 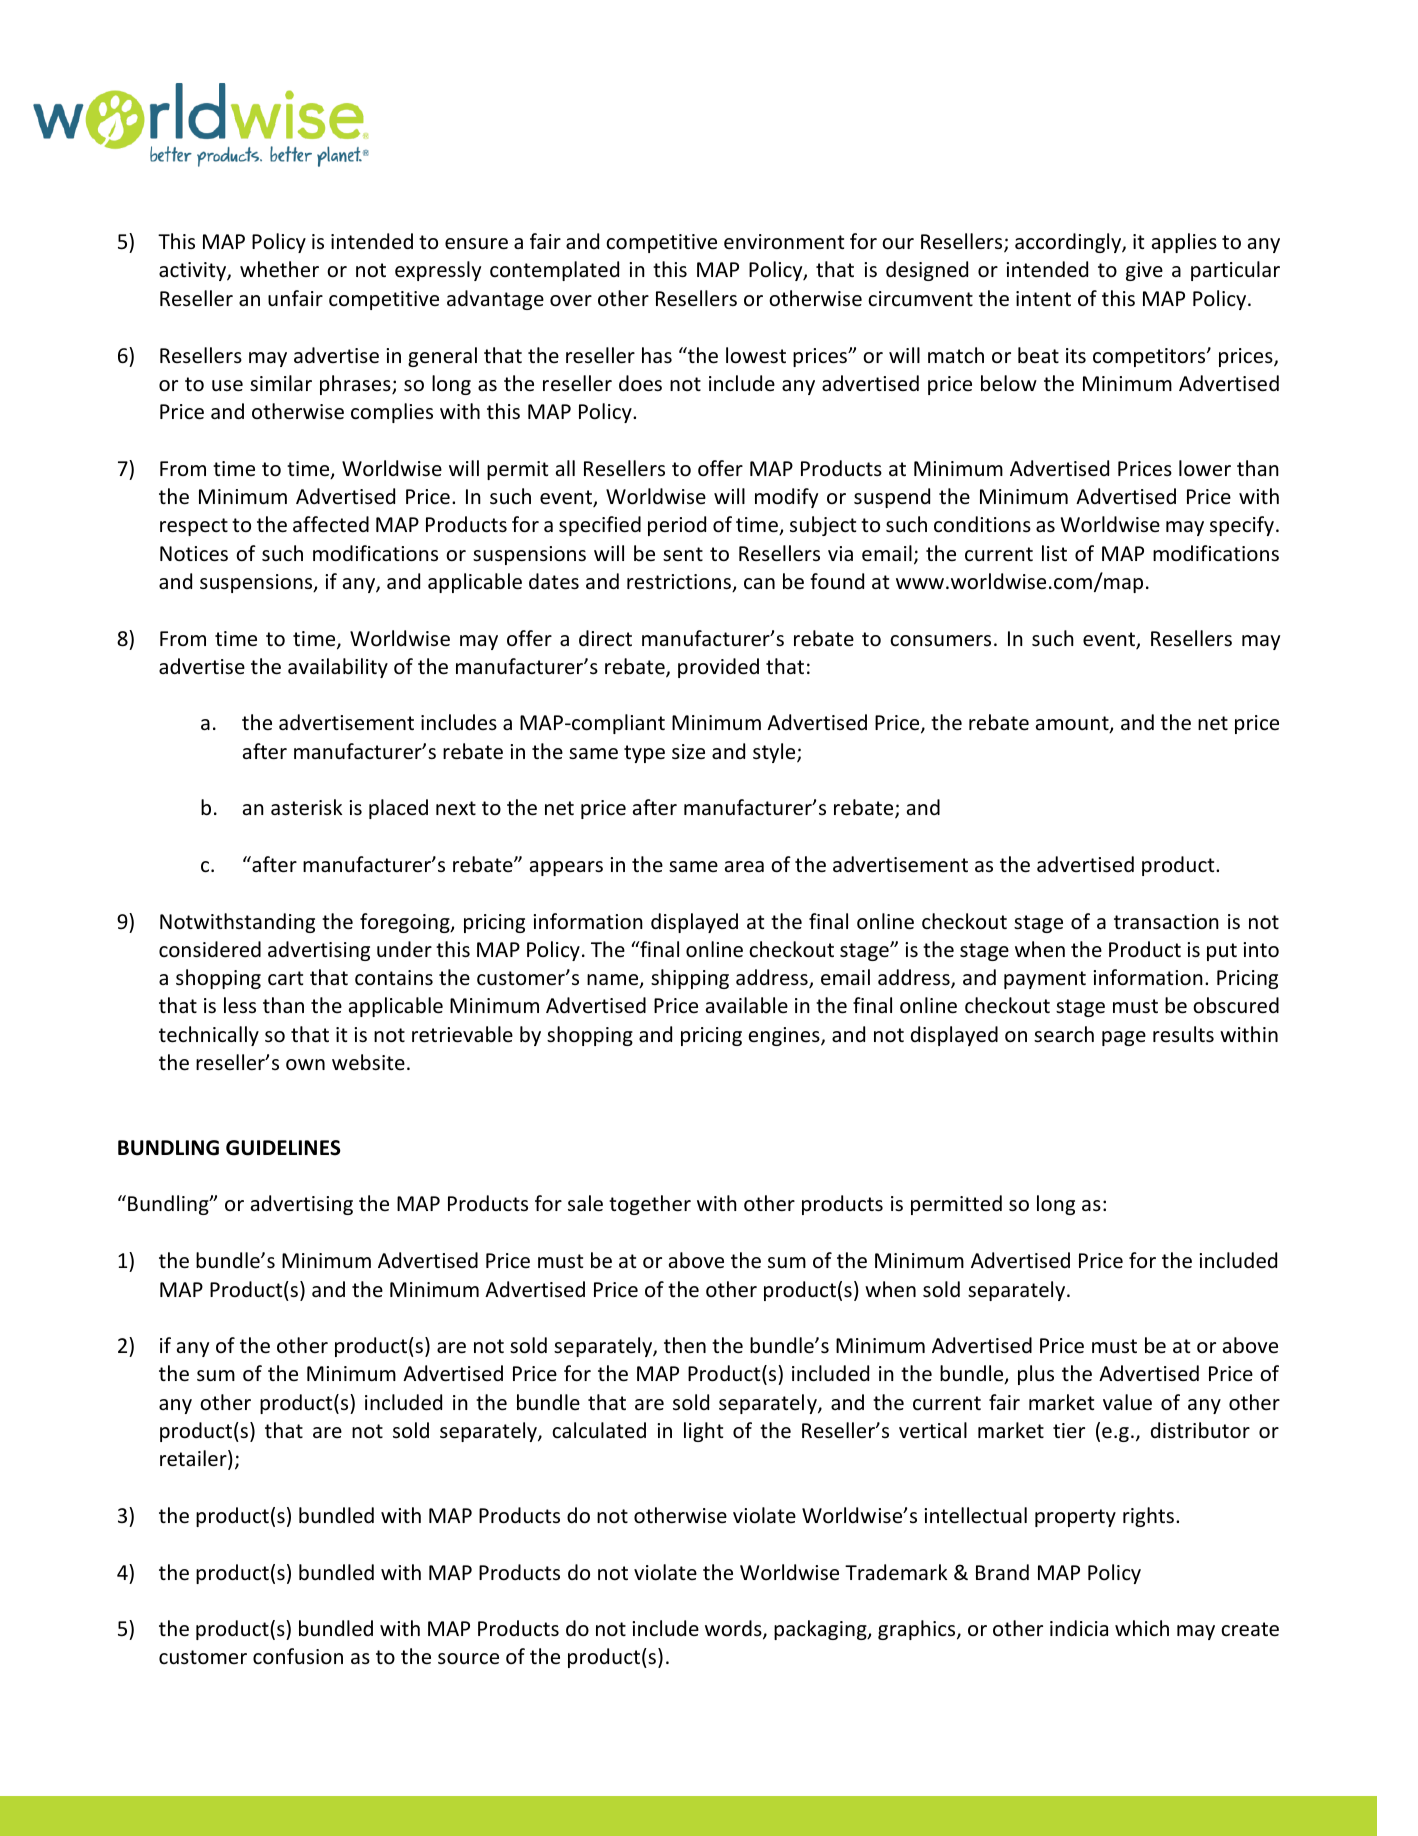 I want to click on give, so click(x=1144, y=271).
